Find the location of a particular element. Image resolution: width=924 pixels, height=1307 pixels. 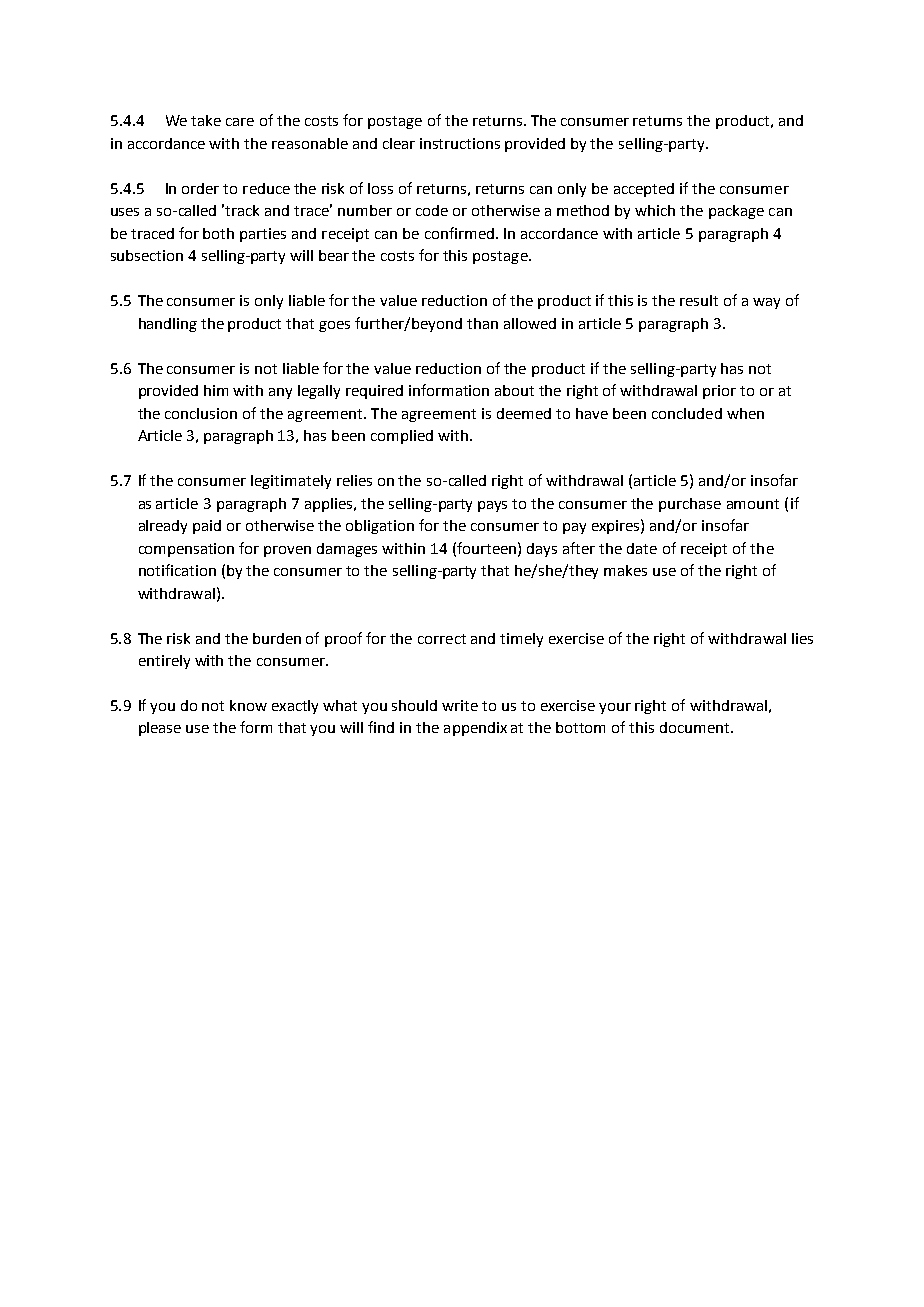

know is located at coordinates (248, 705).
